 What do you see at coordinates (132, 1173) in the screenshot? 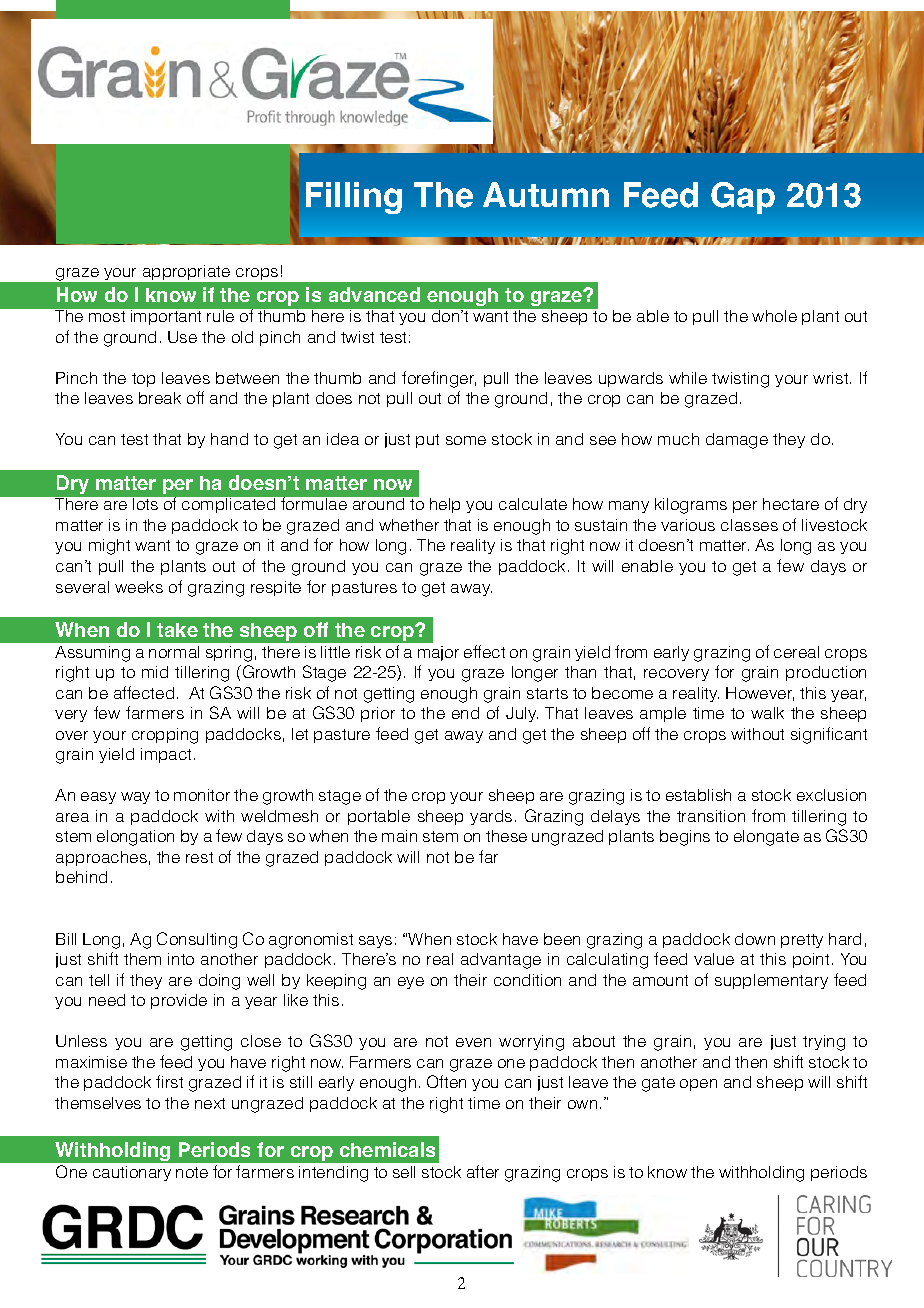
I see `cautionary` at bounding box center [132, 1173].
